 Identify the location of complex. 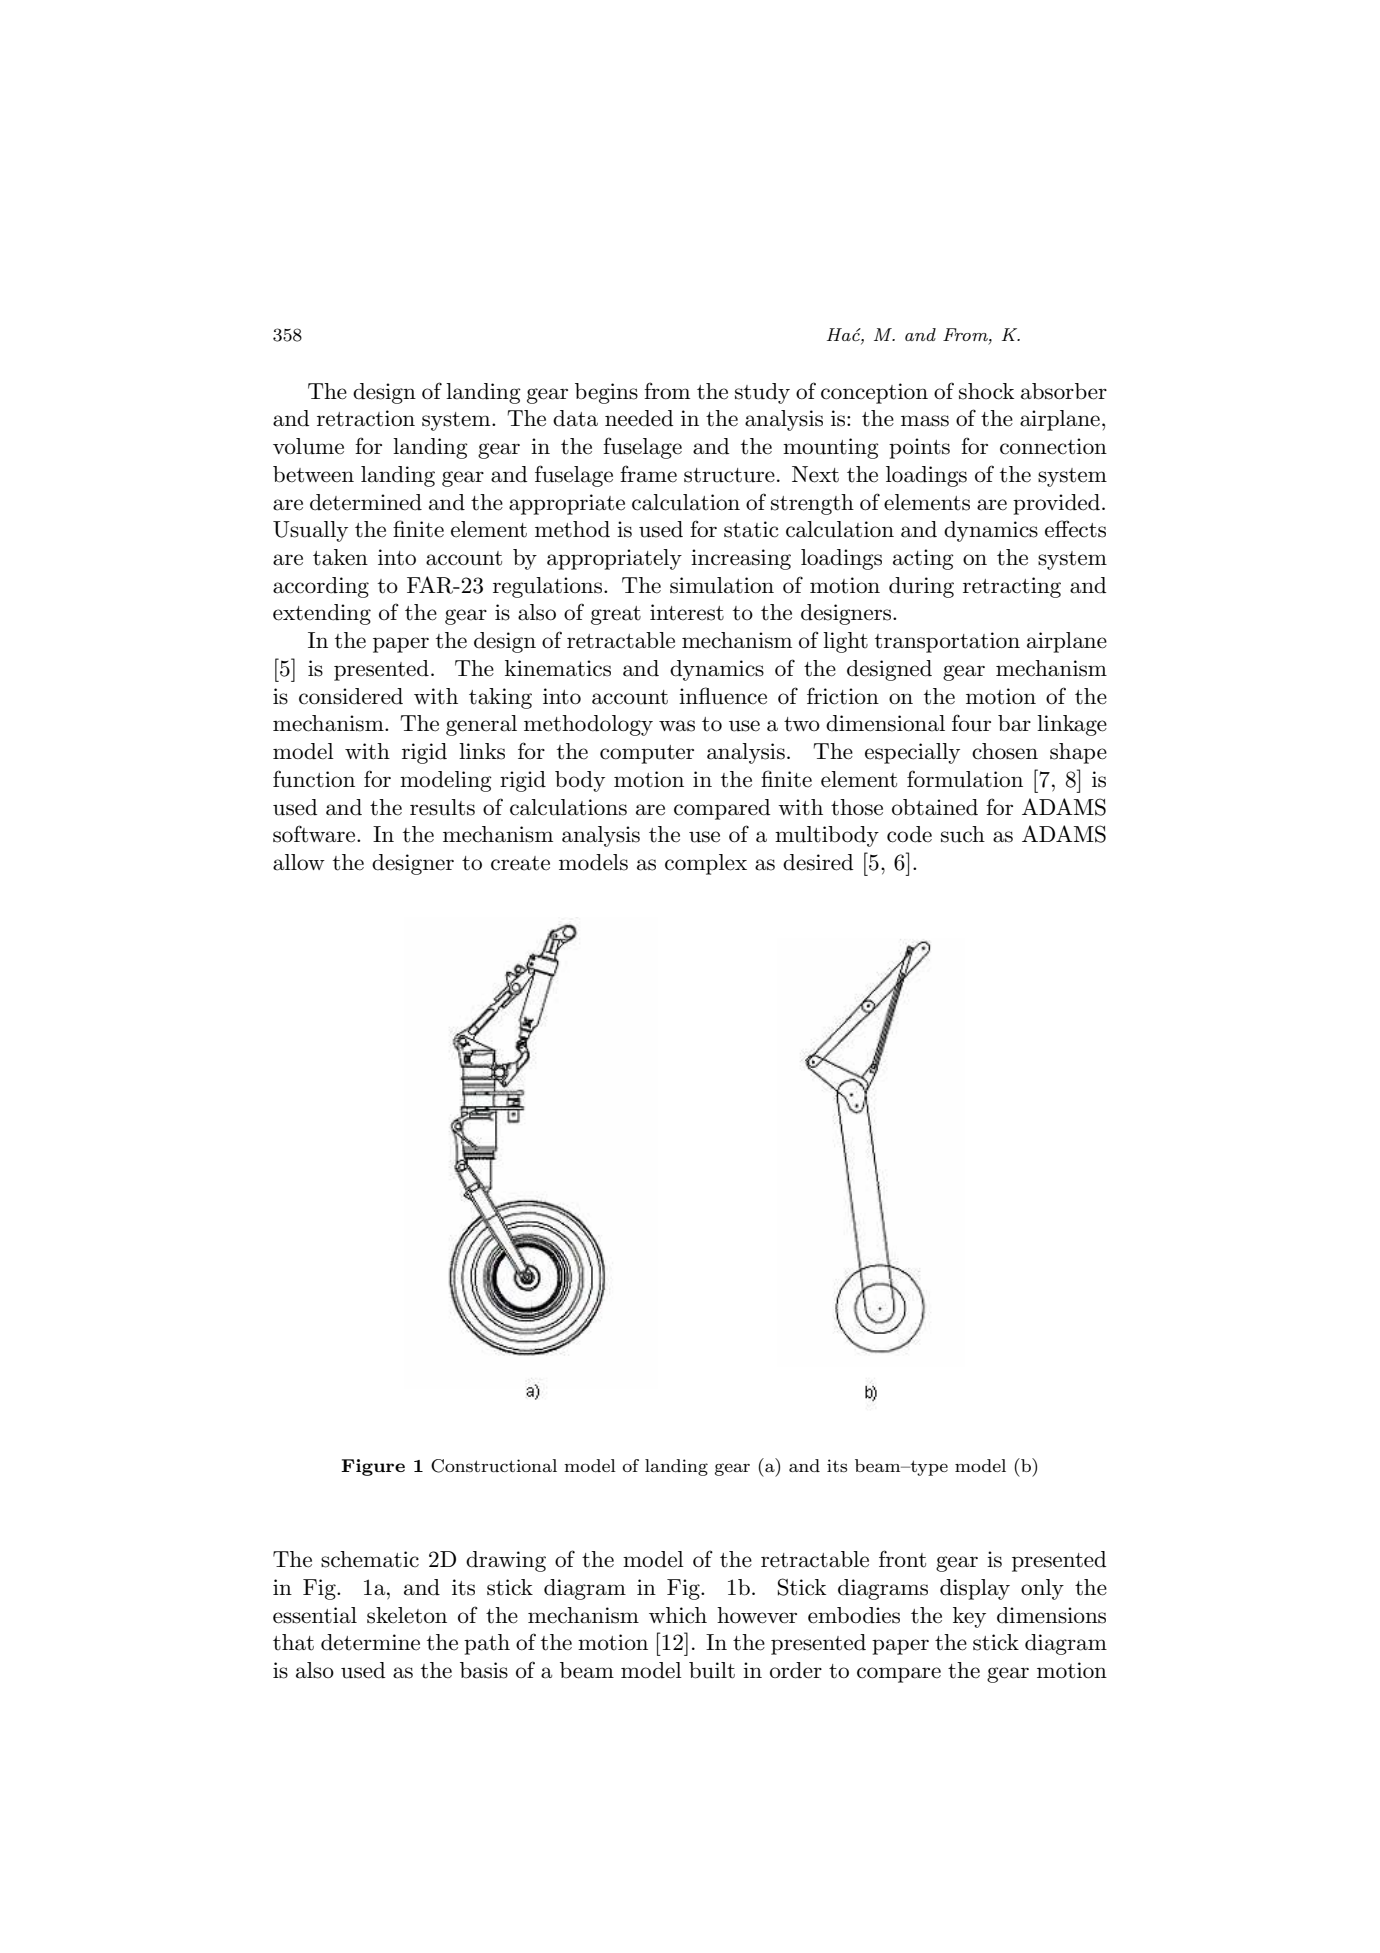
(706, 864).
